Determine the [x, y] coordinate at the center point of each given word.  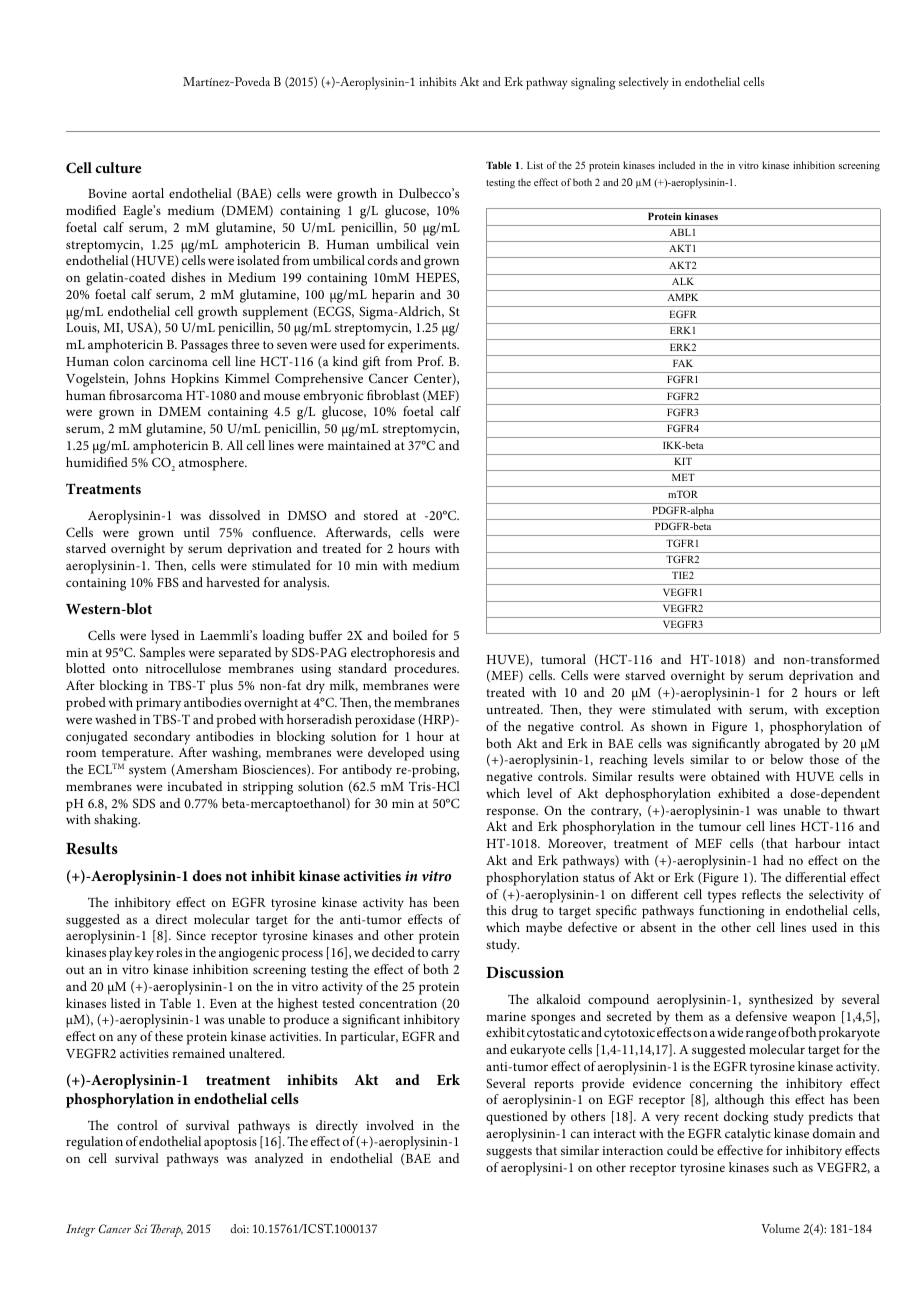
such [785, 1167]
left [871, 692]
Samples [162, 654]
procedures [426, 670]
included [676, 165]
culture [118, 167]
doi [239, 1228]
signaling [593, 83]
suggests [509, 1153]
